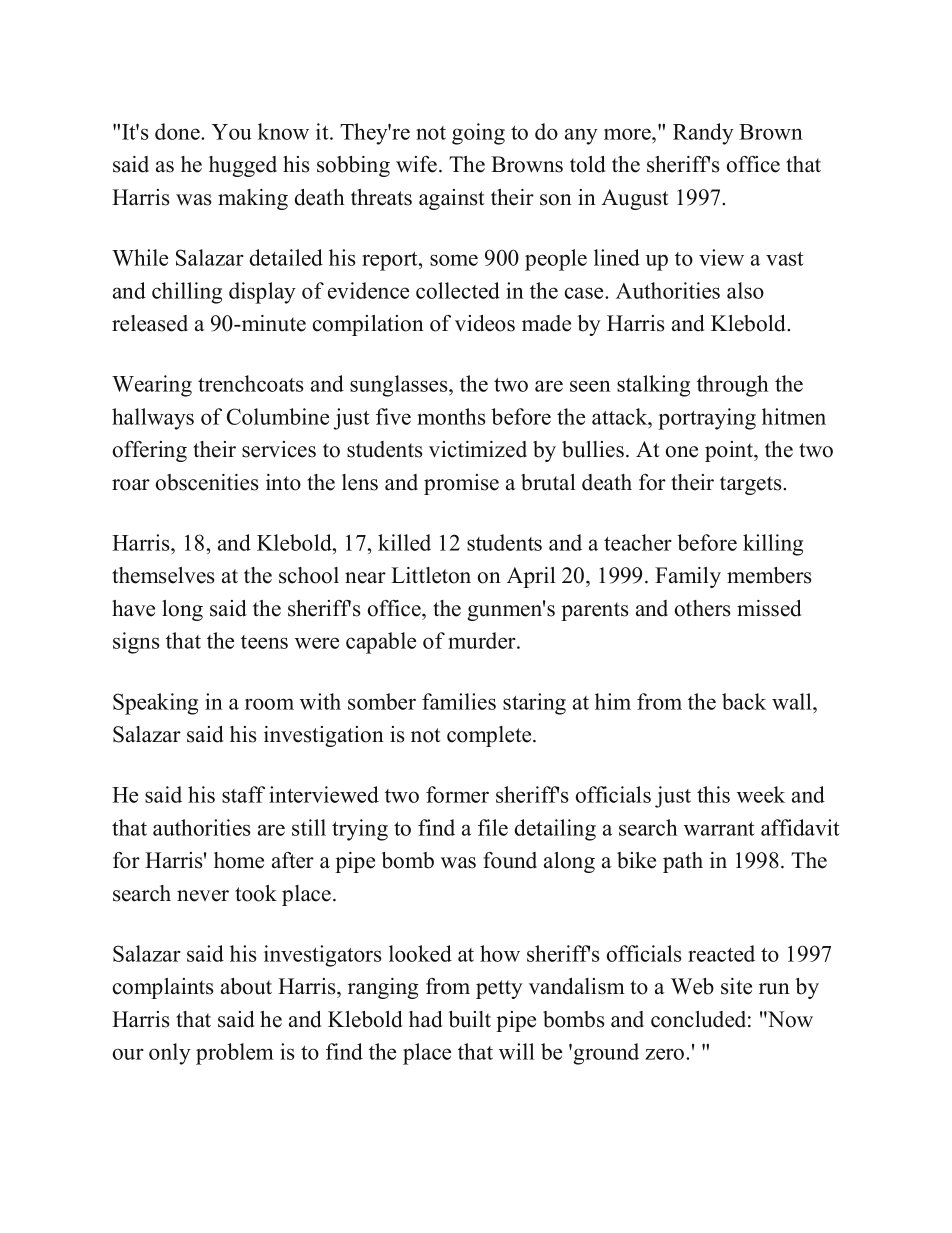 The width and height of the screenshot is (952, 1233). Describe the element at coordinates (235, 1054) in the screenshot. I see `problem` at that location.
